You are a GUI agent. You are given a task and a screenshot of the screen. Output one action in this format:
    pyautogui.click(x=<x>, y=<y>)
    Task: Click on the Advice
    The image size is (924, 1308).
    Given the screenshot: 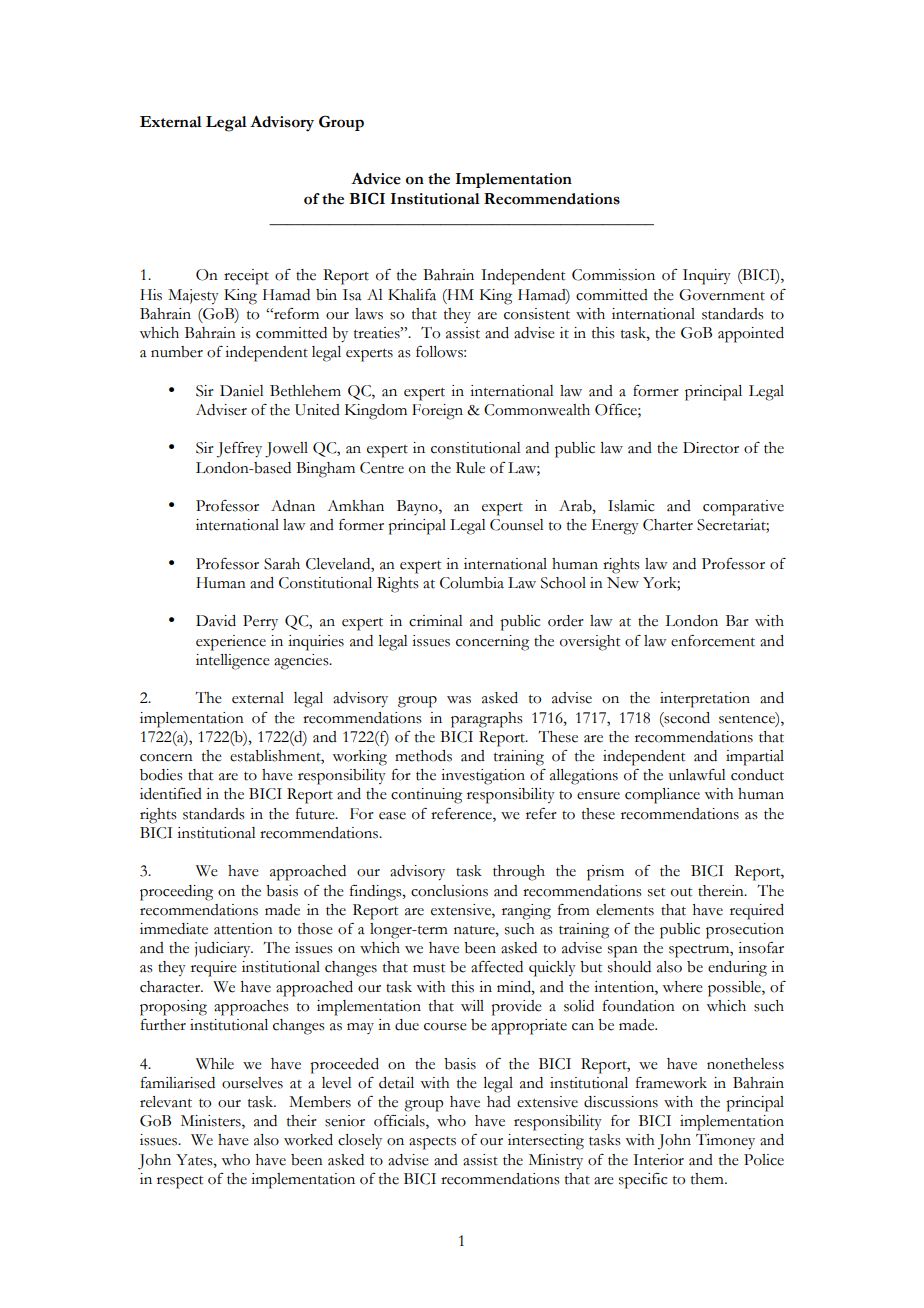 What is the action you would take?
    pyautogui.click(x=376, y=179)
